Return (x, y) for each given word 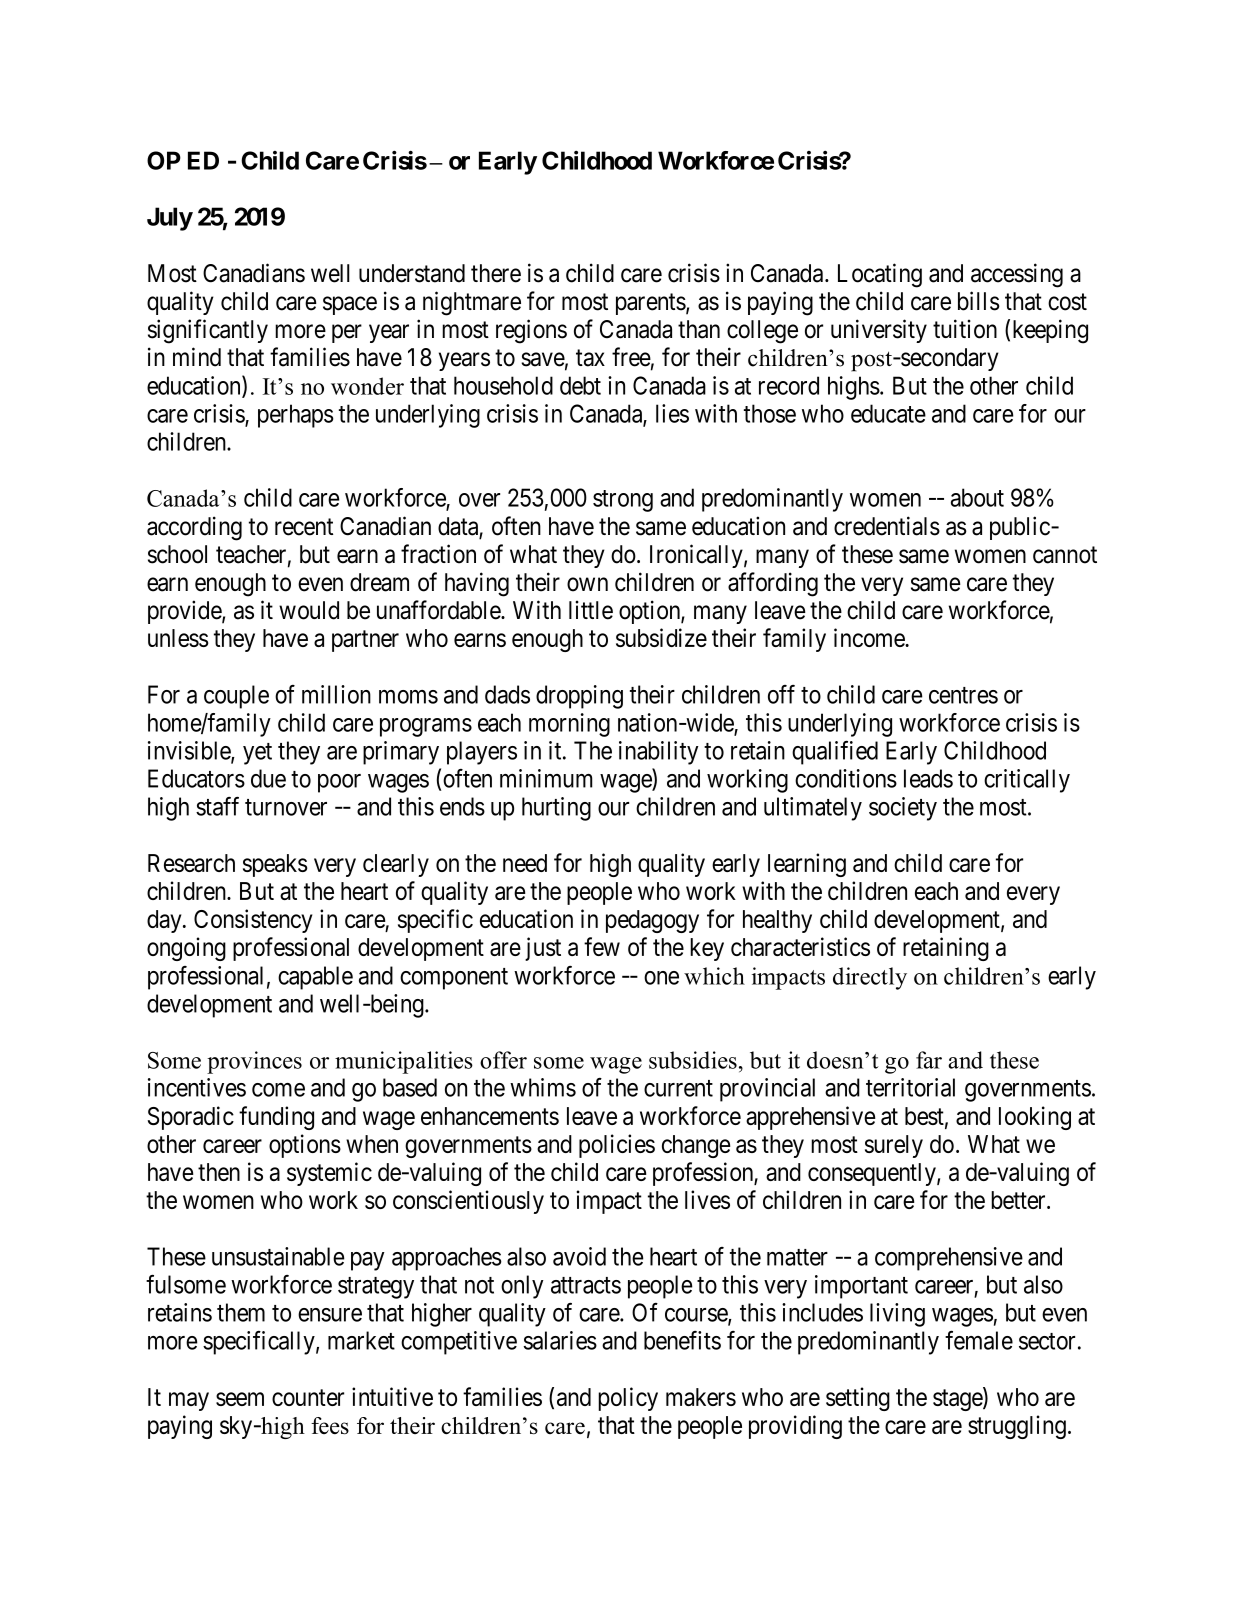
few (602, 946)
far (929, 1060)
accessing (1017, 275)
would (309, 610)
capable (315, 978)
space (350, 305)
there (496, 273)
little (591, 610)
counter (308, 1397)
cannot (1065, 555)
